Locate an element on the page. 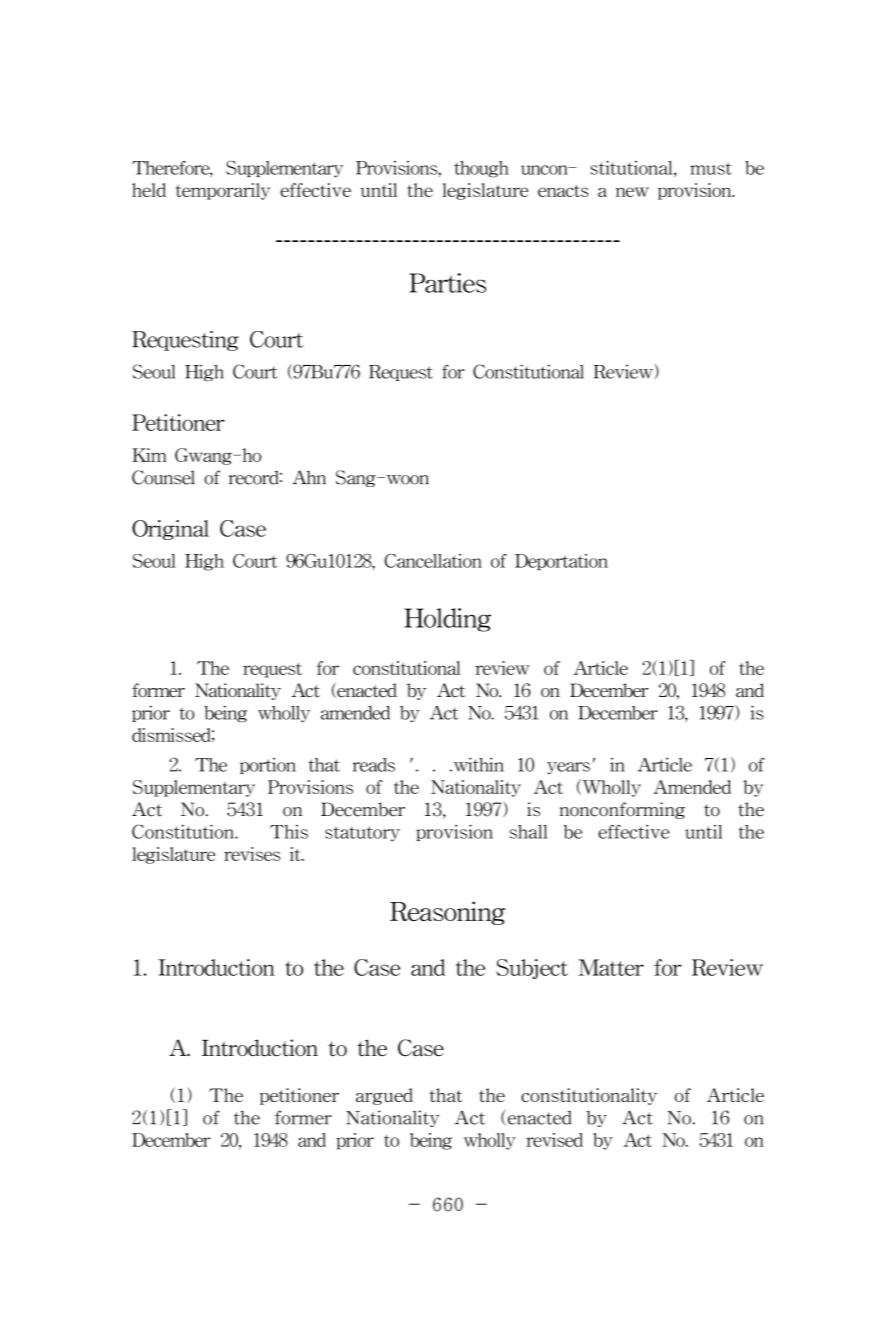  though is located at coordinates (481, 169).
